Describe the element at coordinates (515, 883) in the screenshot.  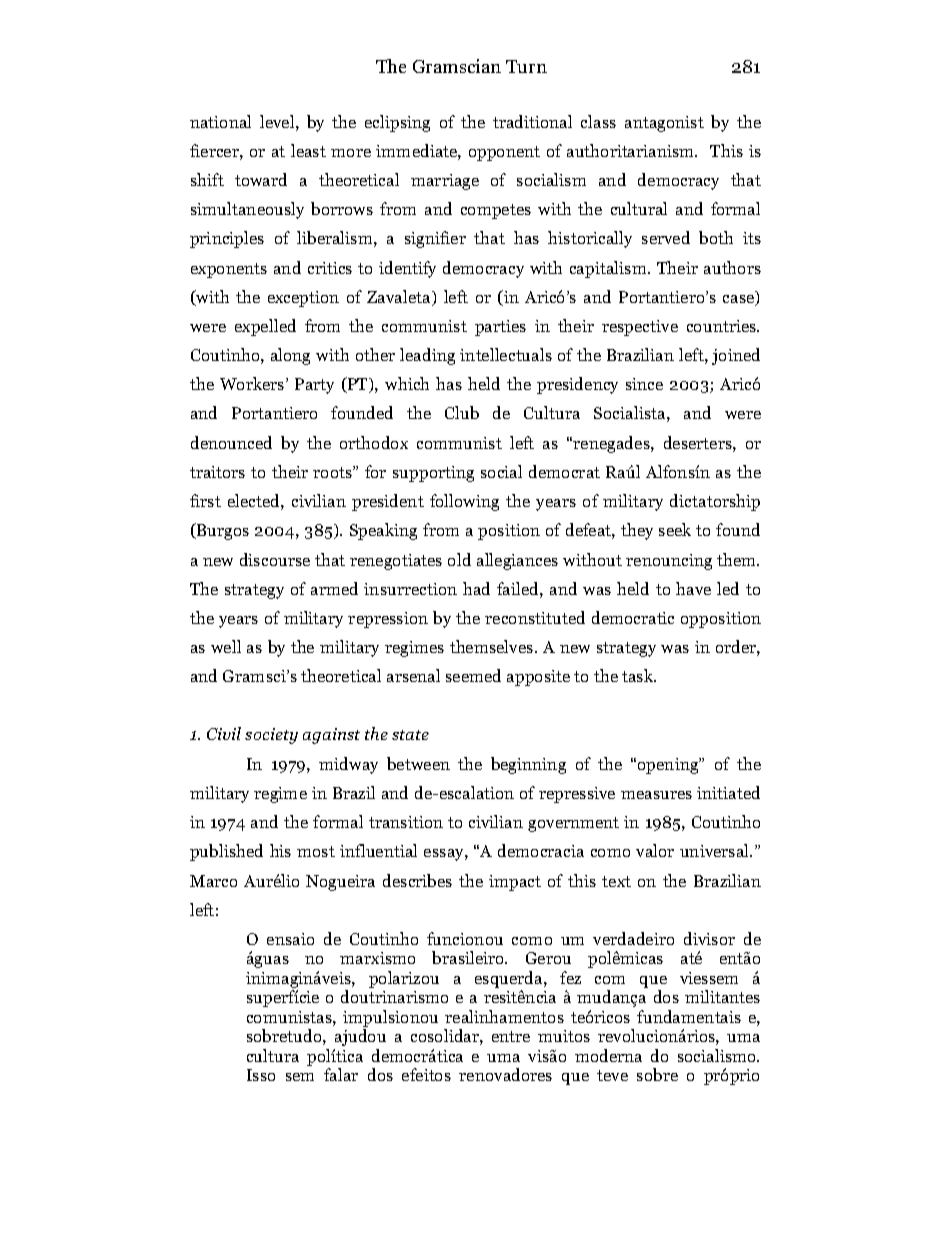
I see `impact` at that location.
